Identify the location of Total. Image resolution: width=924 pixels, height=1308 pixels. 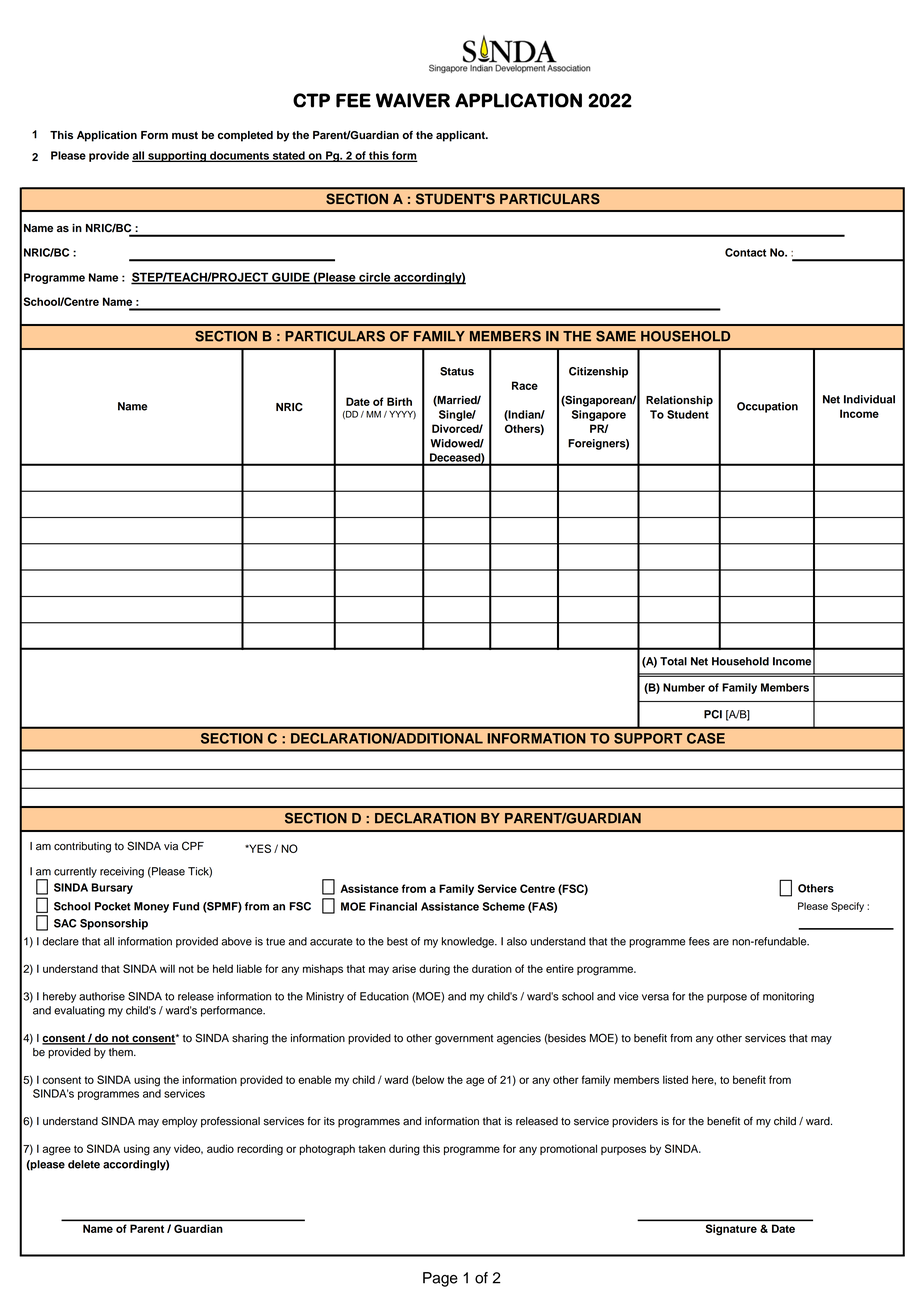
(673, 661).
